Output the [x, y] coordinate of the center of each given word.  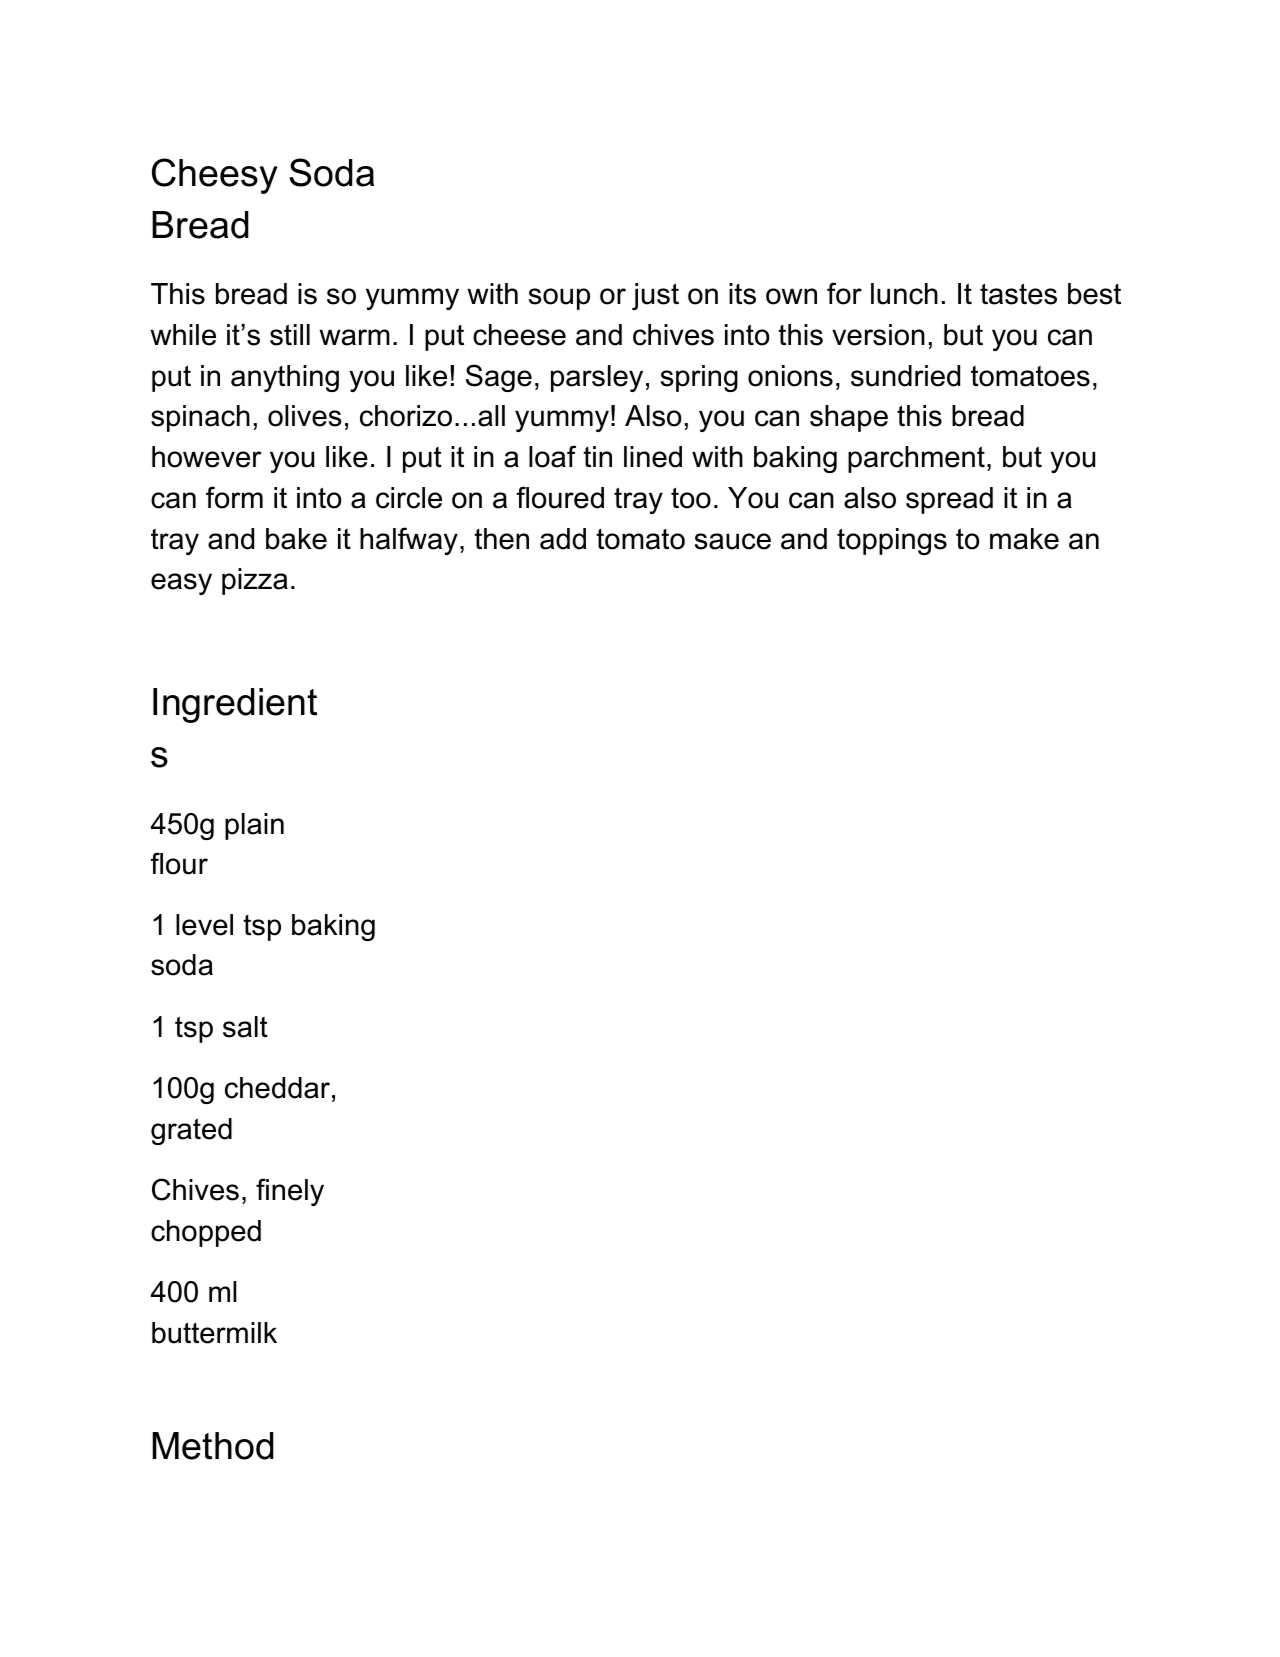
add [563, 539]
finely [290, 1192]
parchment [916, 459]
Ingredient [235, 705]
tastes [1018, 294]
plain [254, 826]
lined [653, 457]
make [1024, 539]
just [655, 296]
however [207, 457]
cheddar [277, 1088]
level [204, 925]
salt [245, 1027]
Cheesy [215, 176]
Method [213, 1446]
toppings [892, 541]
